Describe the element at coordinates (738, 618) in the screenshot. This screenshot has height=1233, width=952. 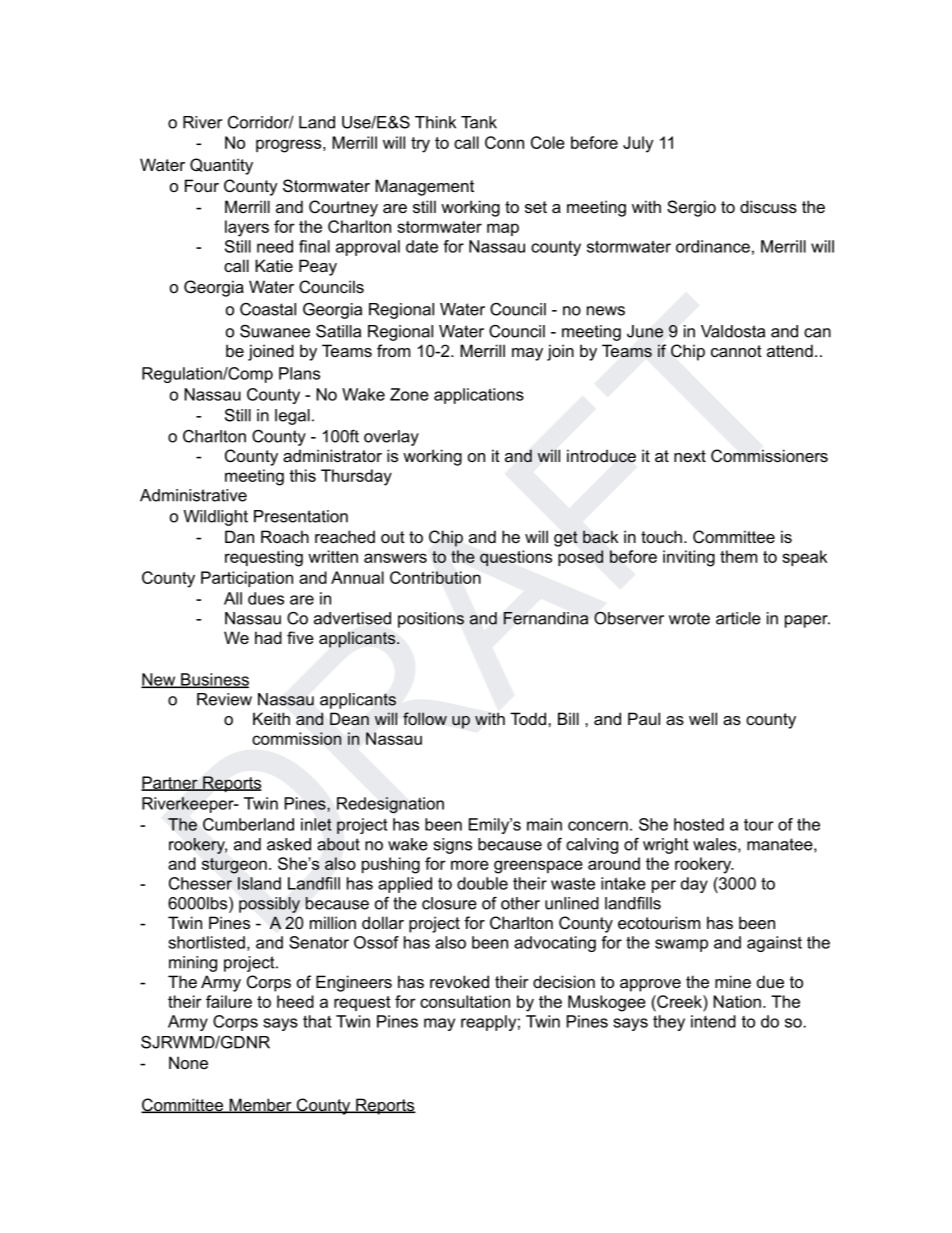
I see `article` at that location.
